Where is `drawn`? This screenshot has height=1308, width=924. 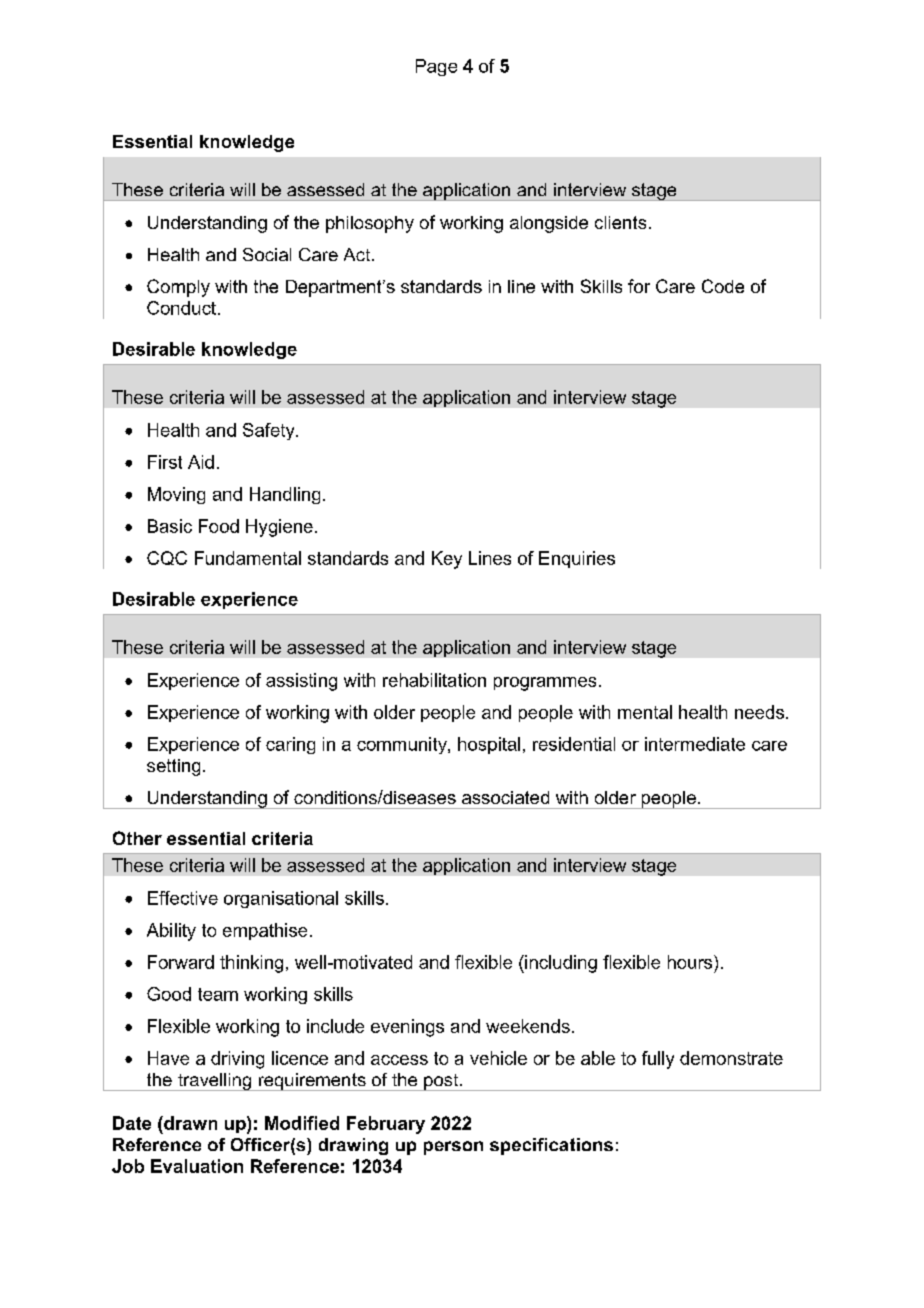
drawn is located at coordinates (189, 1123).
